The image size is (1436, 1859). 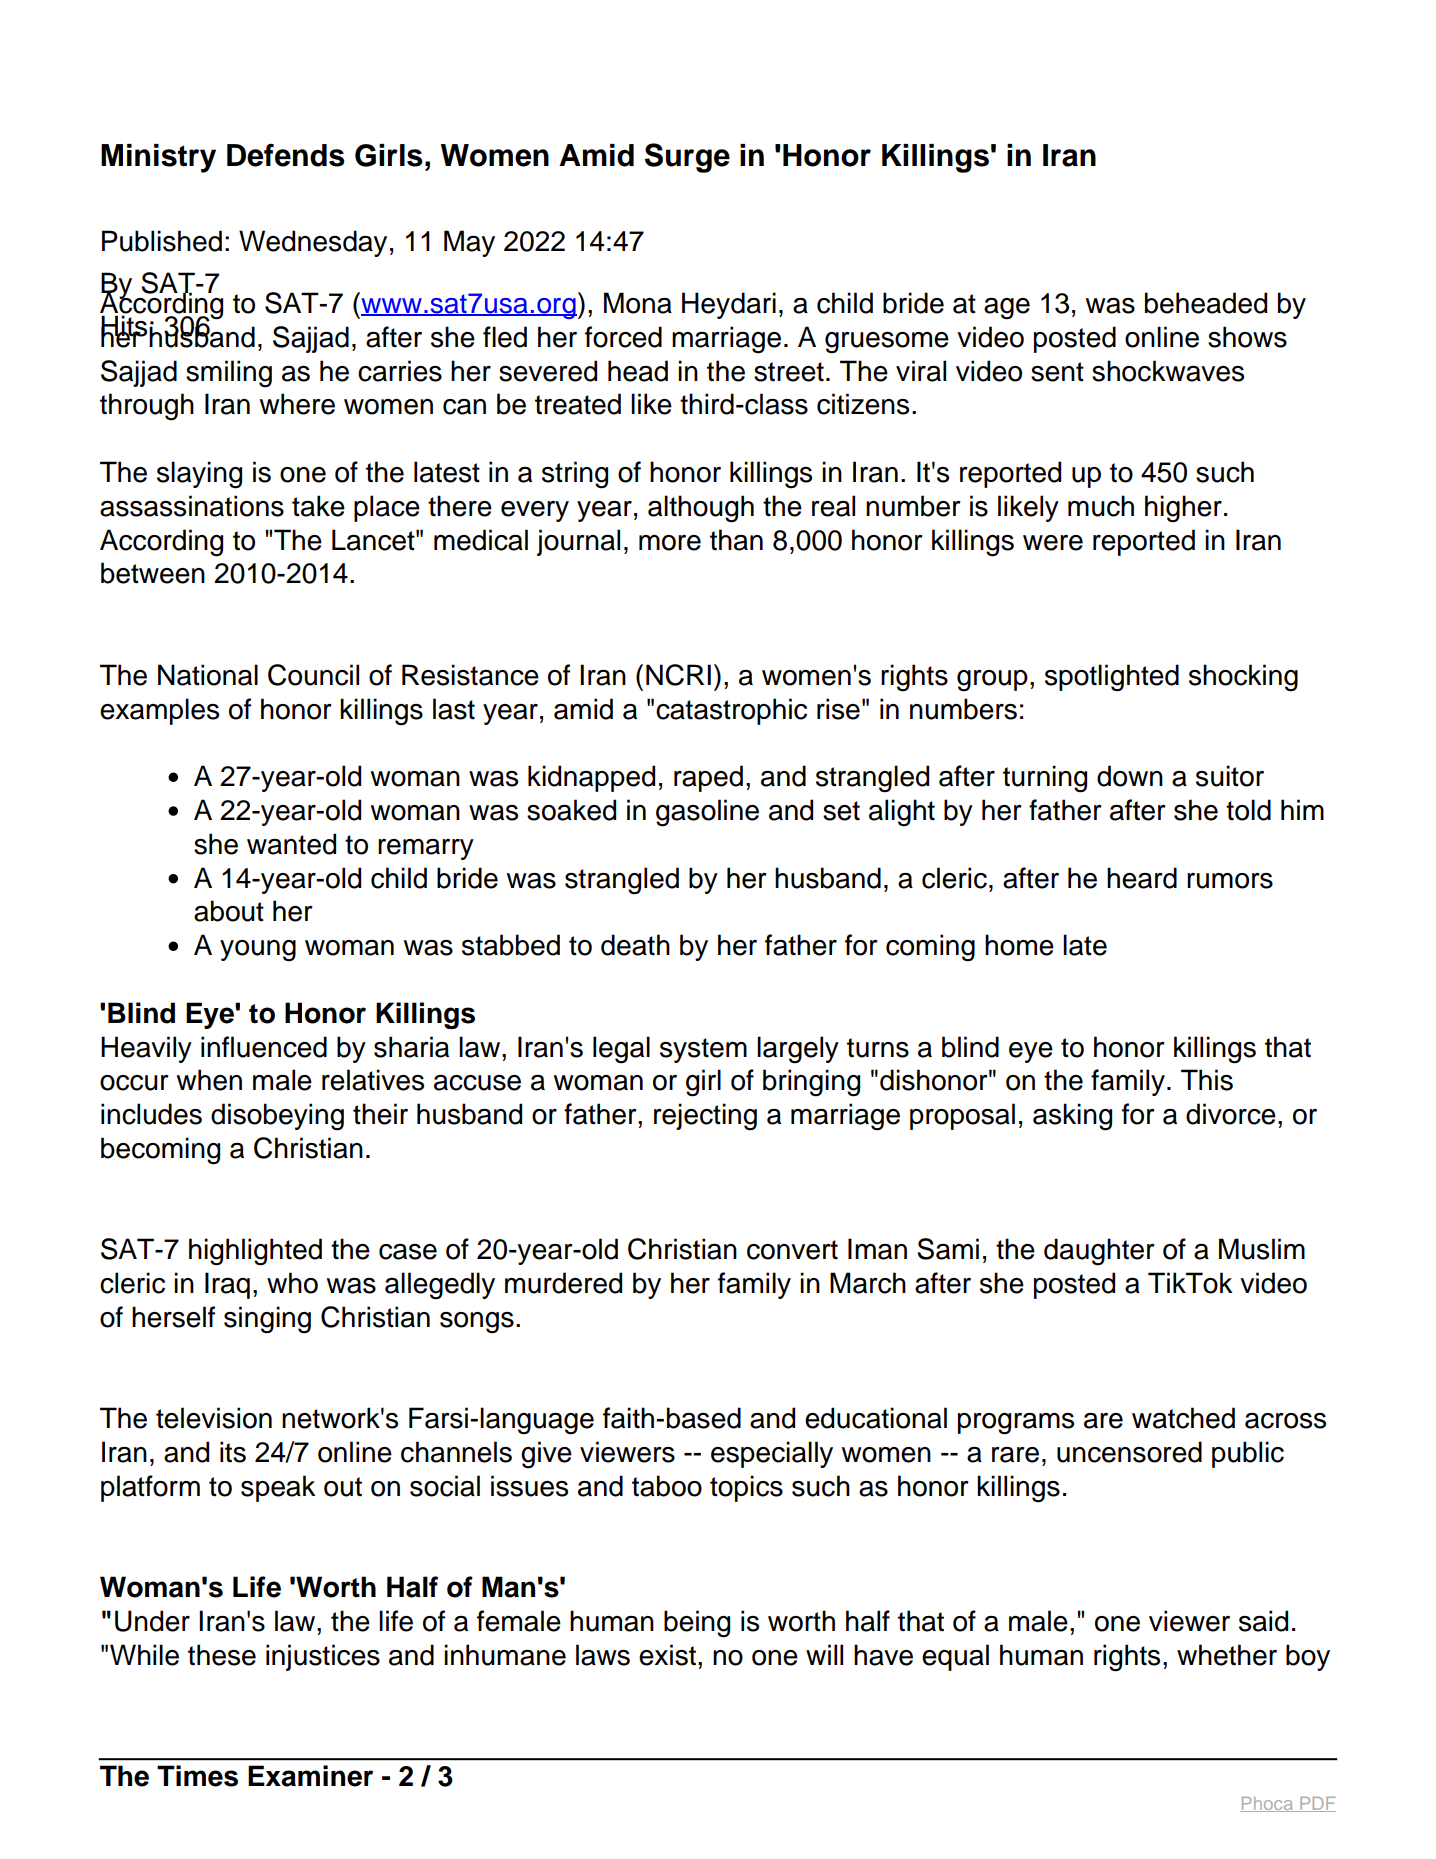 What do you see at coordinates (1183, 509) in the page?
I see `higher` at bounding box center [1183, 509].
